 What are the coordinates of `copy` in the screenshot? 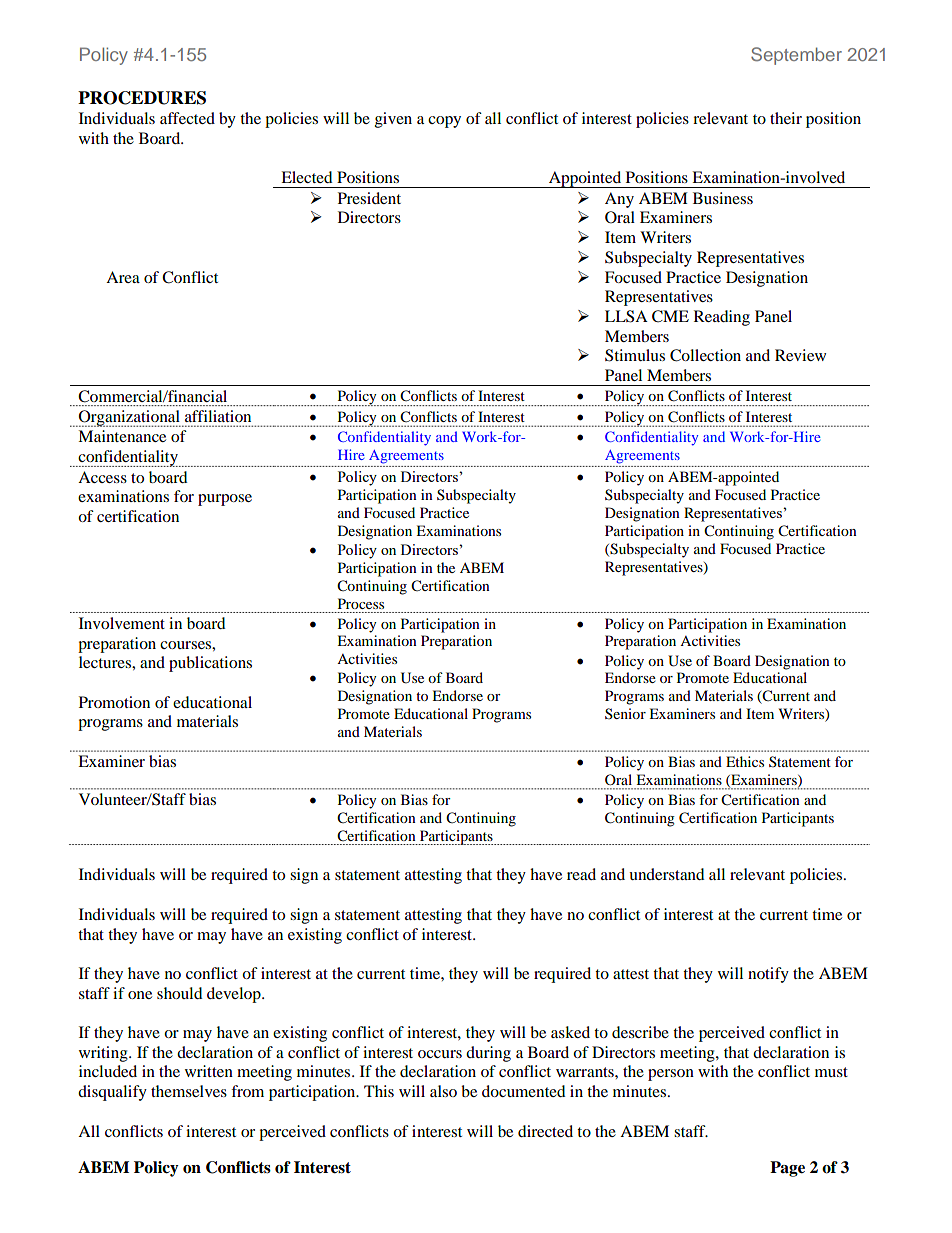 It's located at (444, 122).
